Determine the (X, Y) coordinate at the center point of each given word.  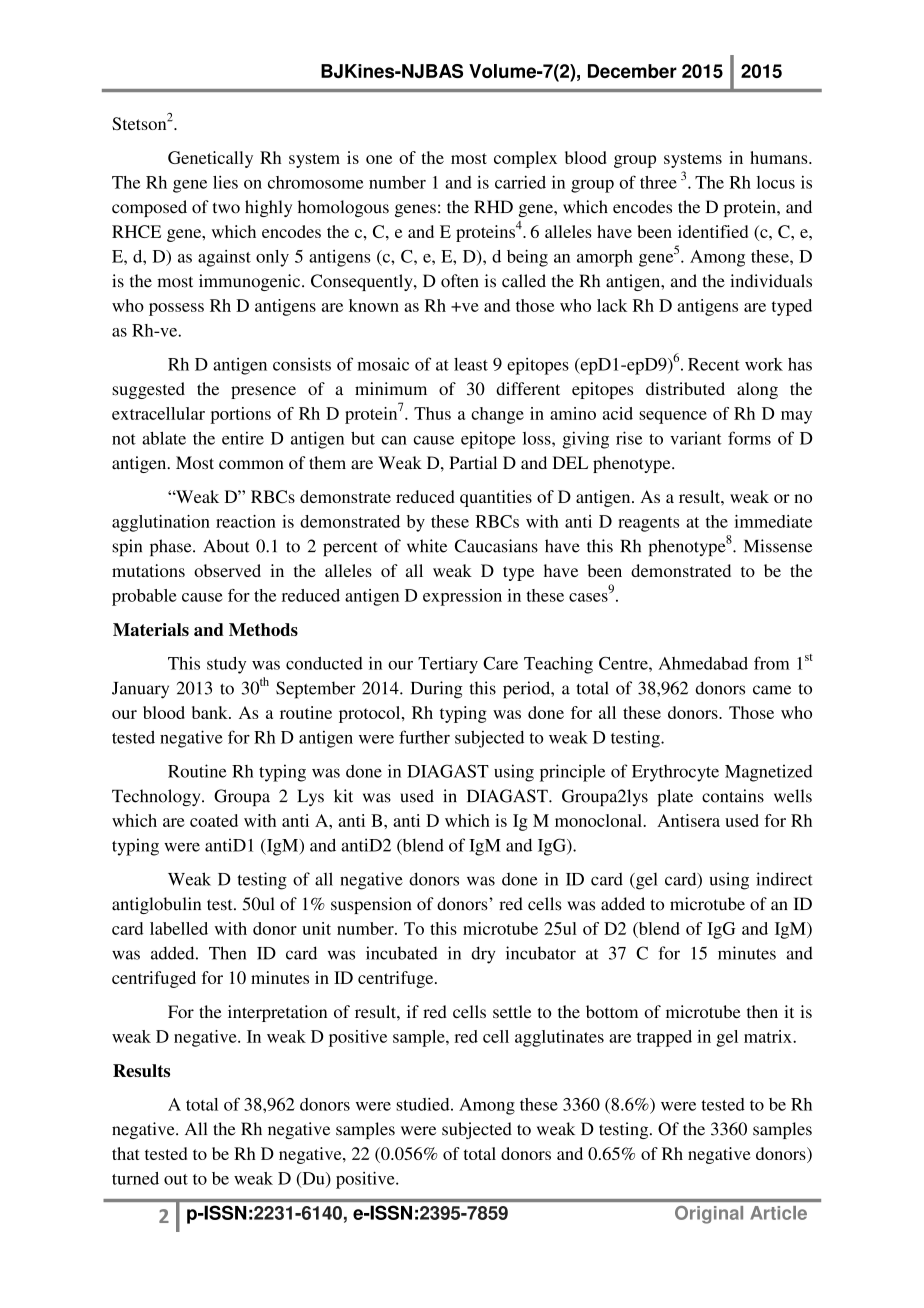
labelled (179, 928)
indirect (784, 879)
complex (525, 159)
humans (780, 157)
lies (225, 182)
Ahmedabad (703, 663)
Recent (714, 364)
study (226, 665)
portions (241, 415)
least (471, 364)
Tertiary (448, 665)
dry (483, 955)
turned (135, 1178)
